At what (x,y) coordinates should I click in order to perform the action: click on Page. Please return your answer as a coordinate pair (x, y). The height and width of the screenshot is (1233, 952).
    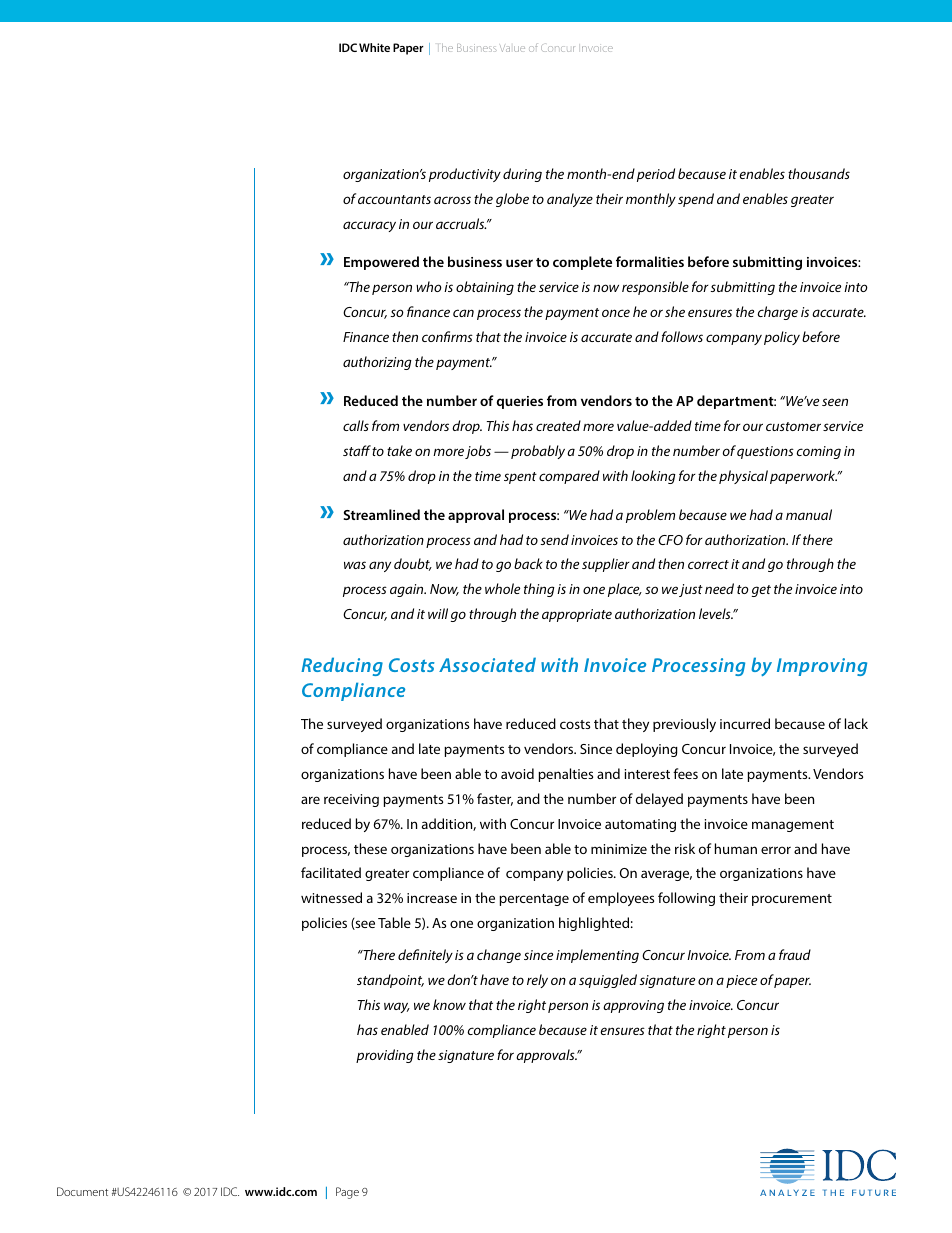
    Looking at the image, I should click on (347, 1193).
